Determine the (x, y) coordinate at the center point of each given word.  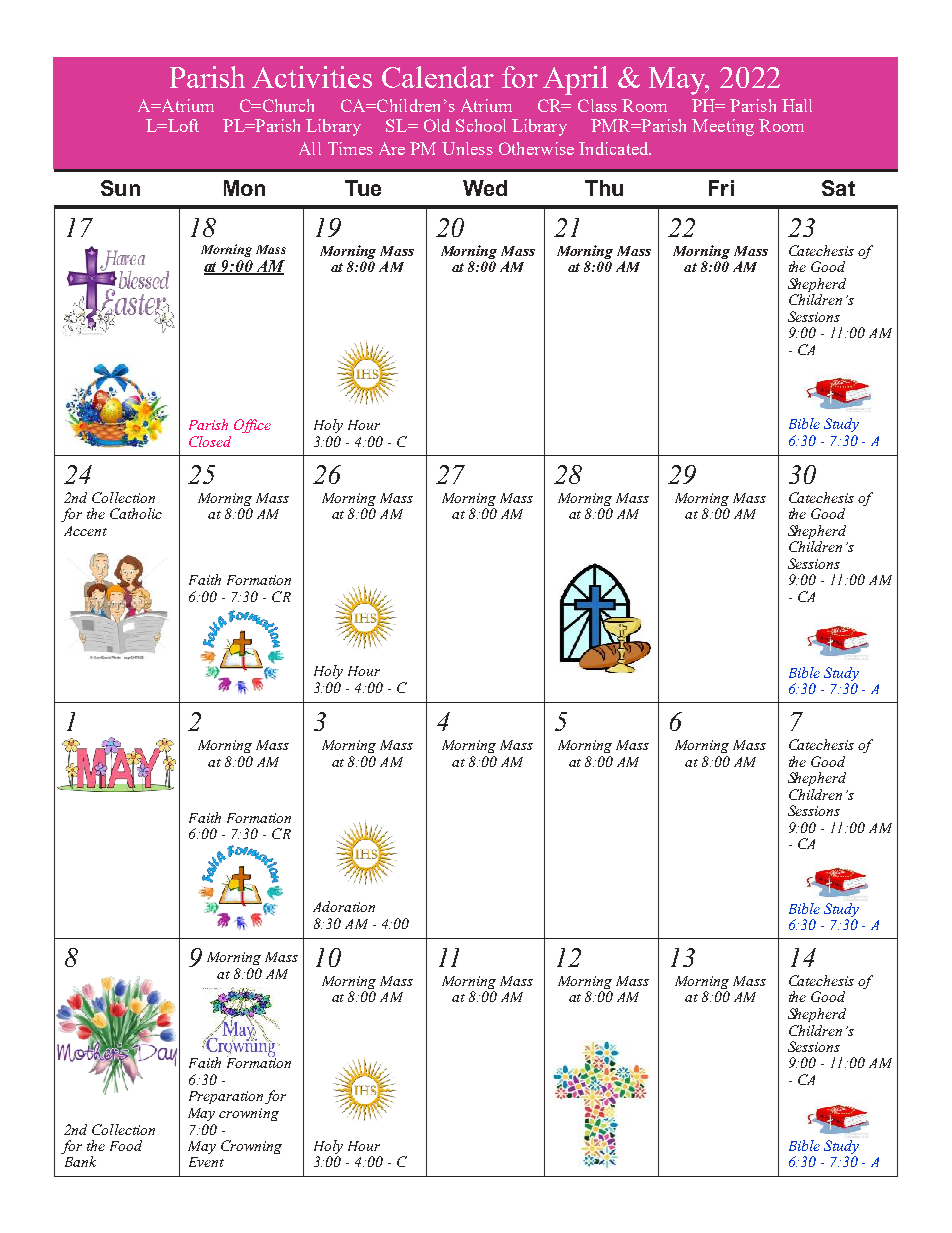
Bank (80, 1161)
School (481, 125)
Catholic (136, 513)
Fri (721, 188)
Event (206, 1162)
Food (126, 1145)
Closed (210, 441)
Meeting (723, 127)
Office (252, 426)
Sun (120, 188)
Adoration (344, 906)
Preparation (226, 1097)
